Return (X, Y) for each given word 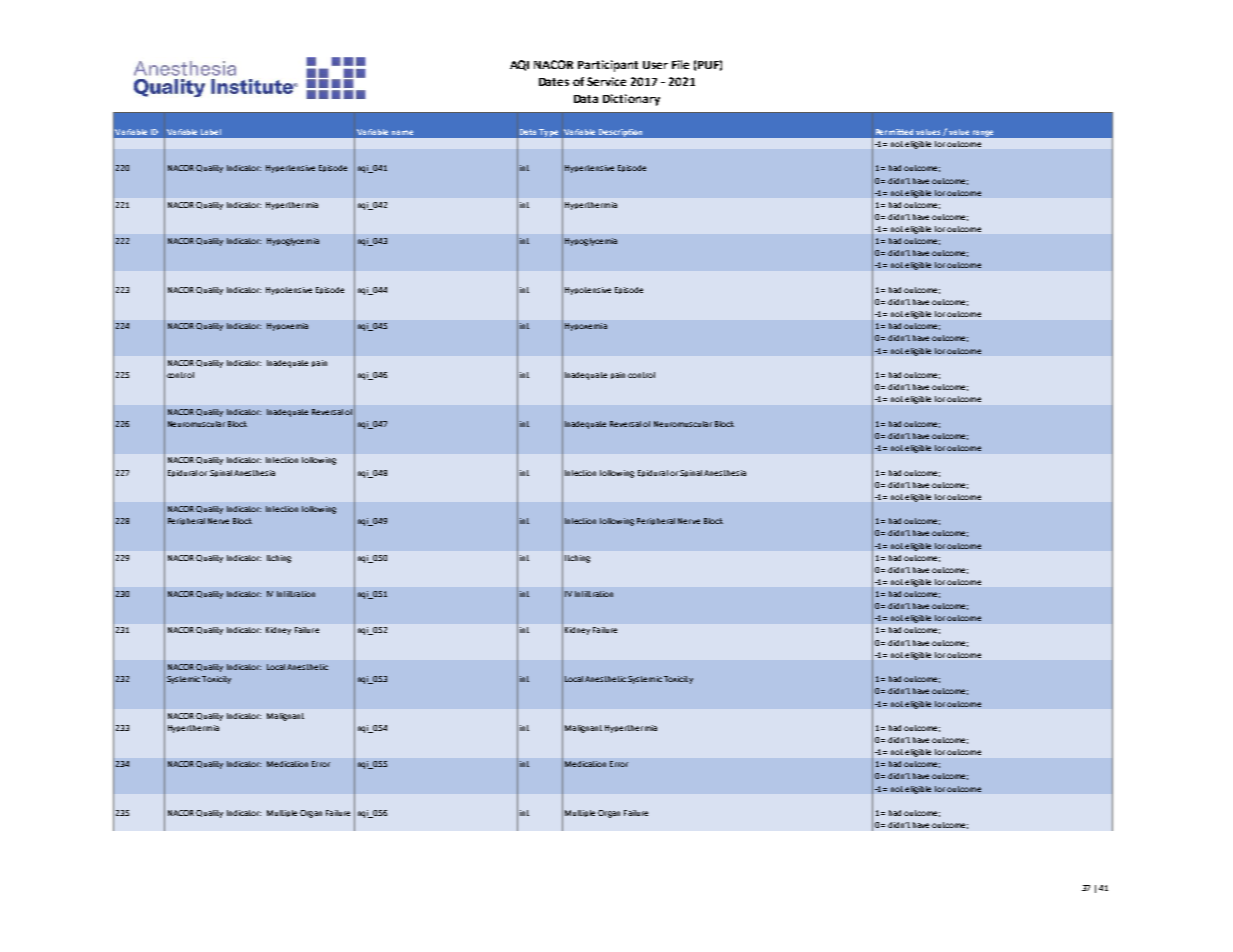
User (655, 65)
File (680, 64)
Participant (608, 66)
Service (606, 81)
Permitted (894, 132)
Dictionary (631, 100)
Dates (554, 82)
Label (211, 132)
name (402, 132)
